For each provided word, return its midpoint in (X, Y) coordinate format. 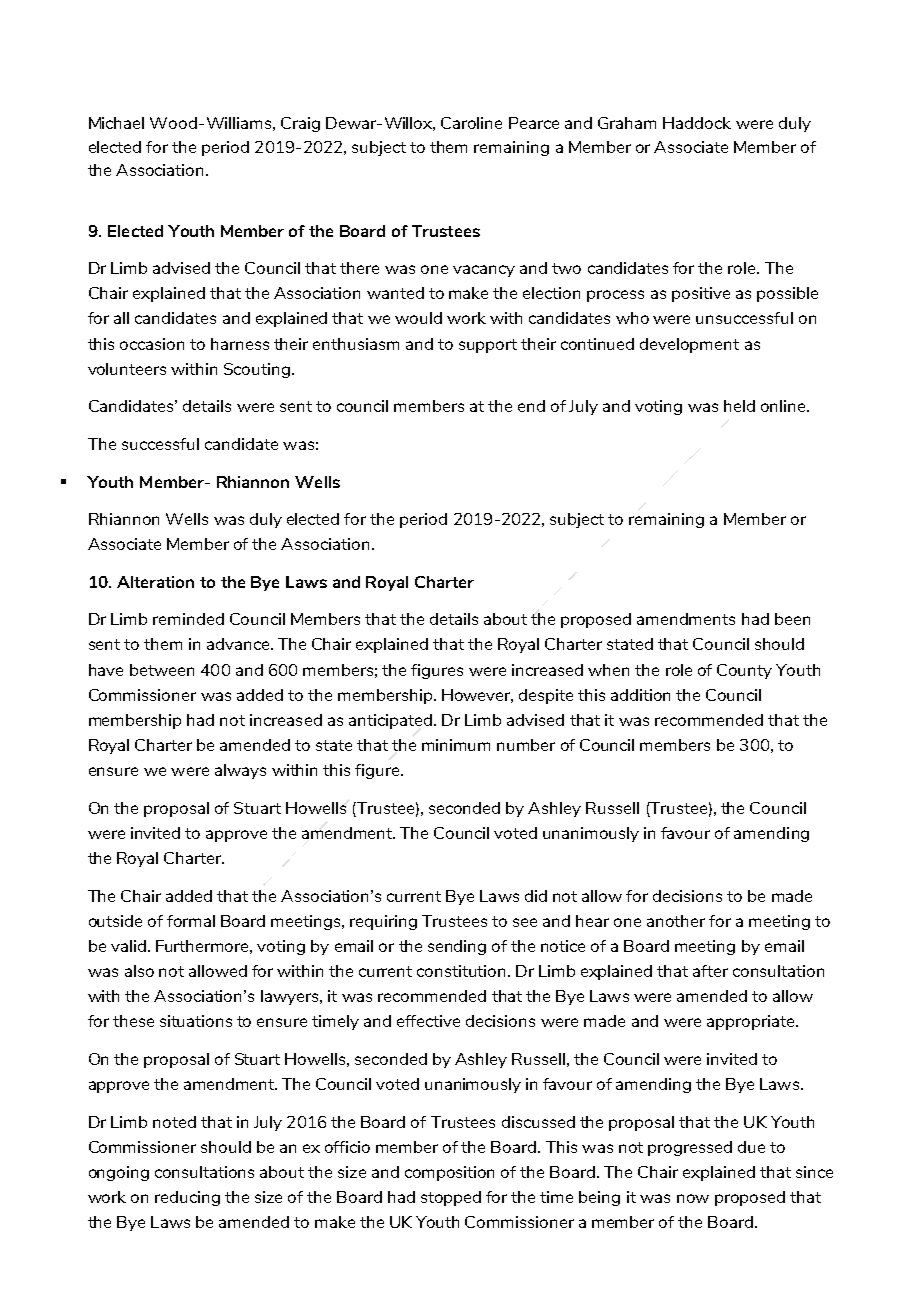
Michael (116, 123)
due (751, 1147)
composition (449, 1173)
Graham (627, 123)
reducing (187, 1198)
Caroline (471, 123)
